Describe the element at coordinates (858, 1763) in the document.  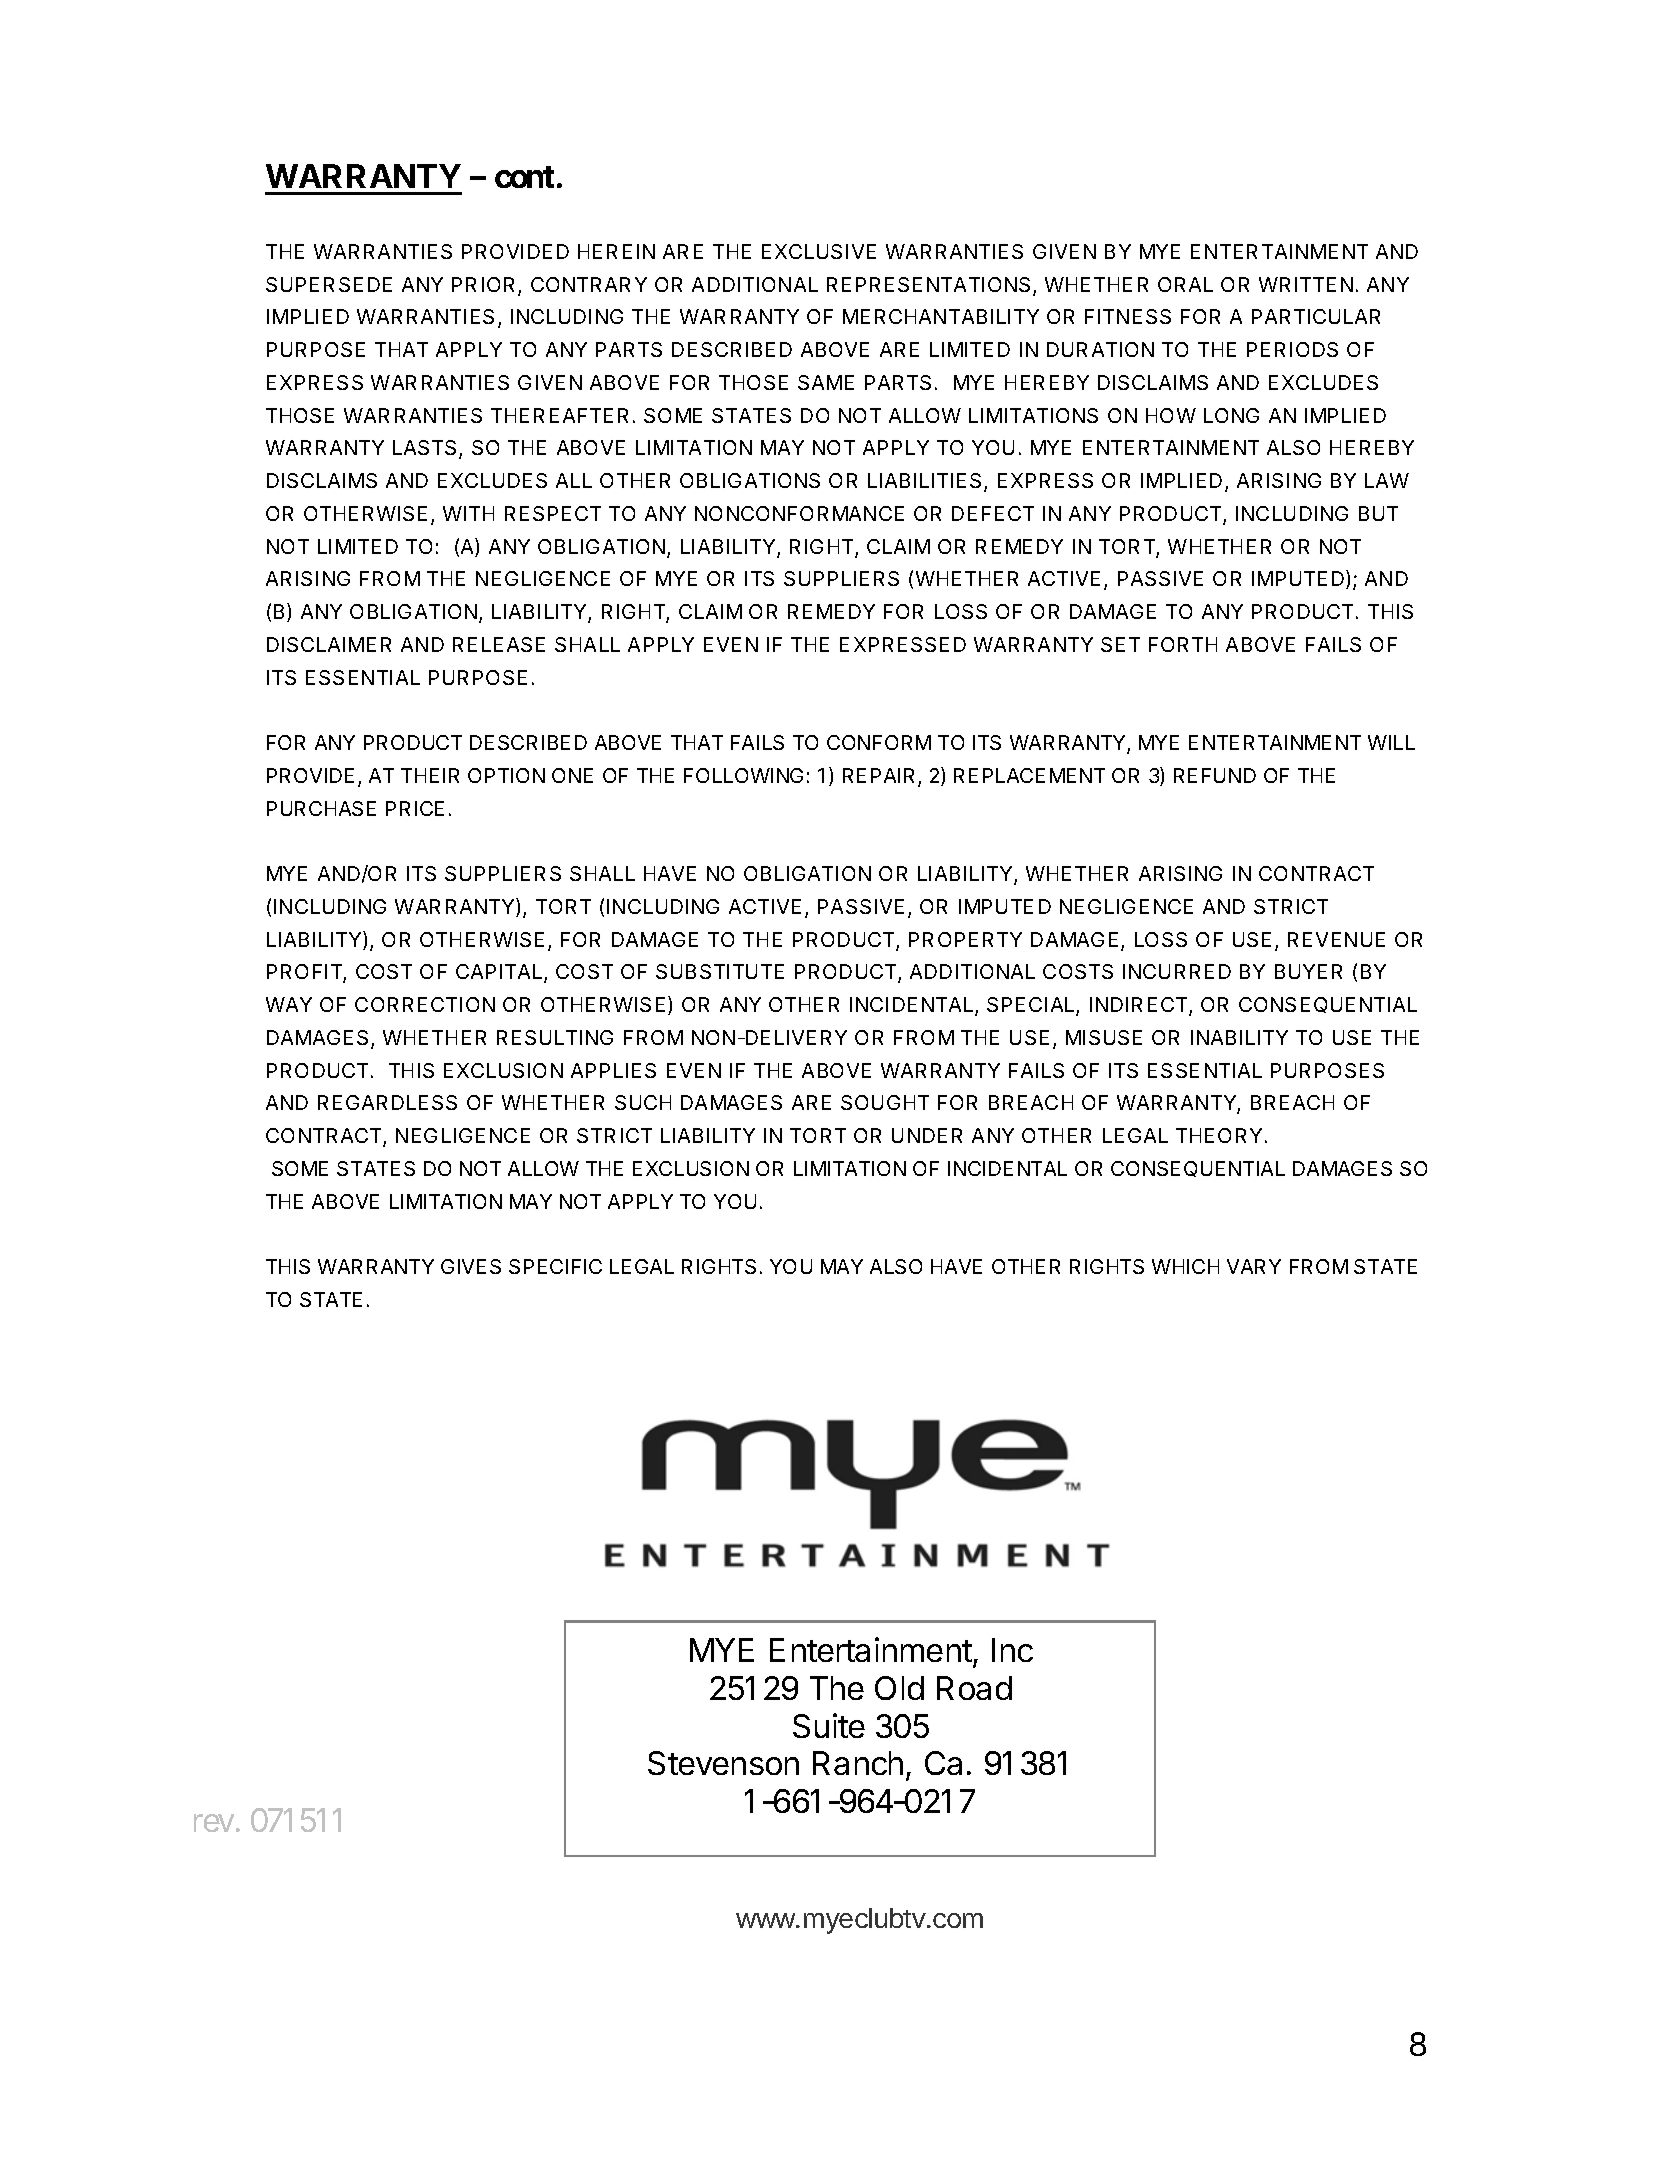
I see `Ranch` at that location.
